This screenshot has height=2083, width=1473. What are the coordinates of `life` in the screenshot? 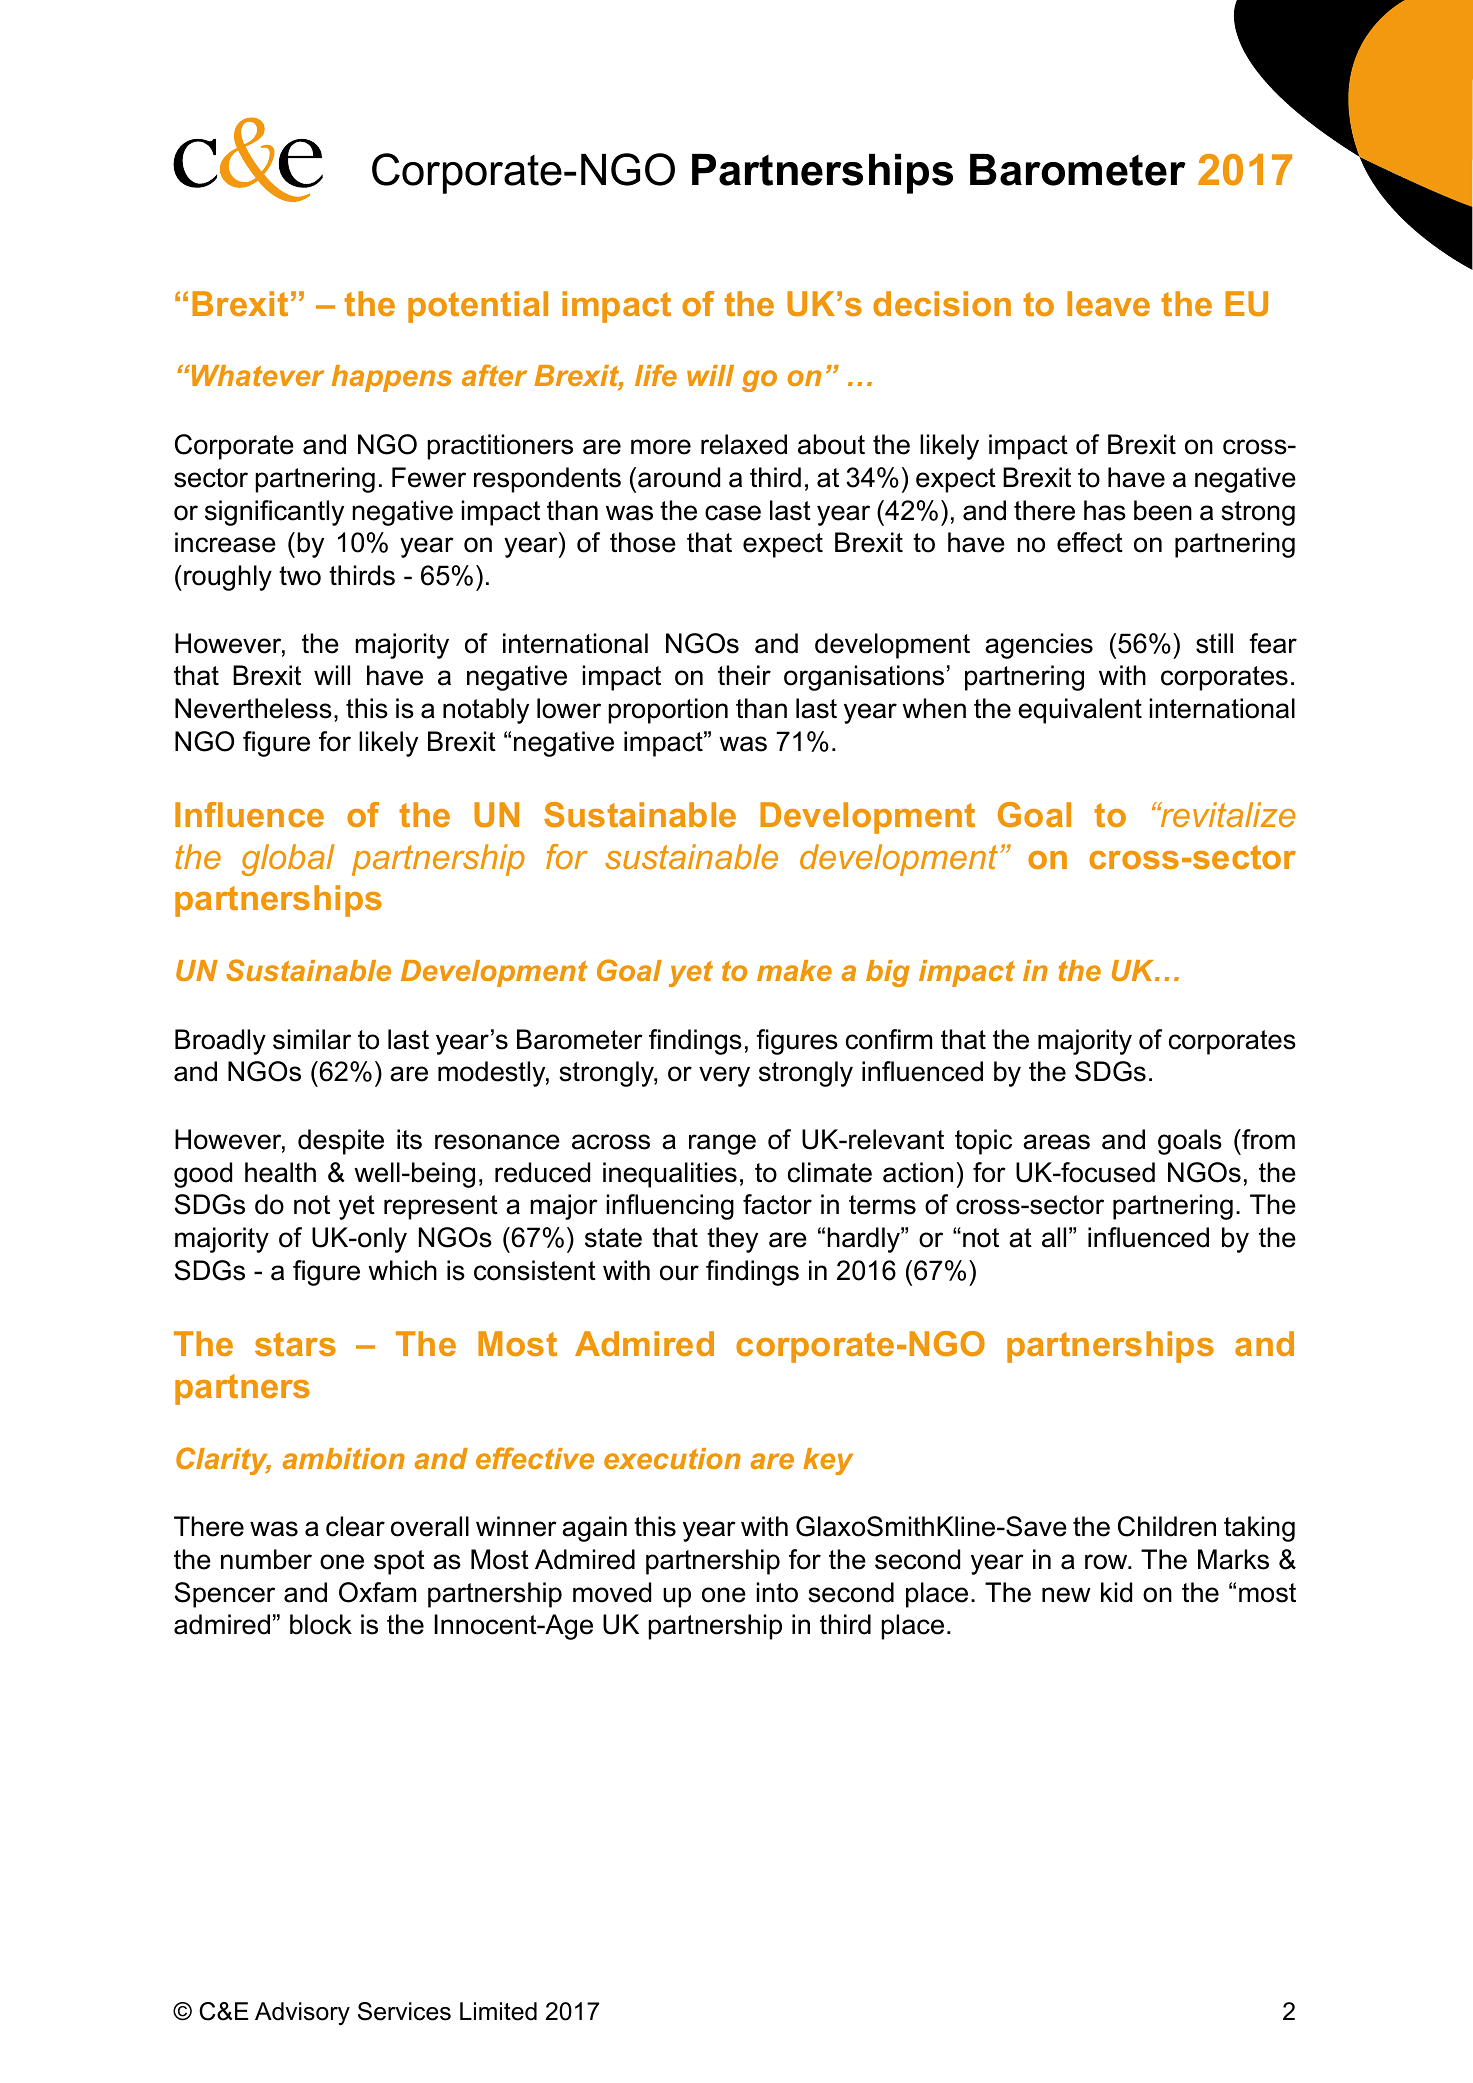 It's located at (656, 375).
